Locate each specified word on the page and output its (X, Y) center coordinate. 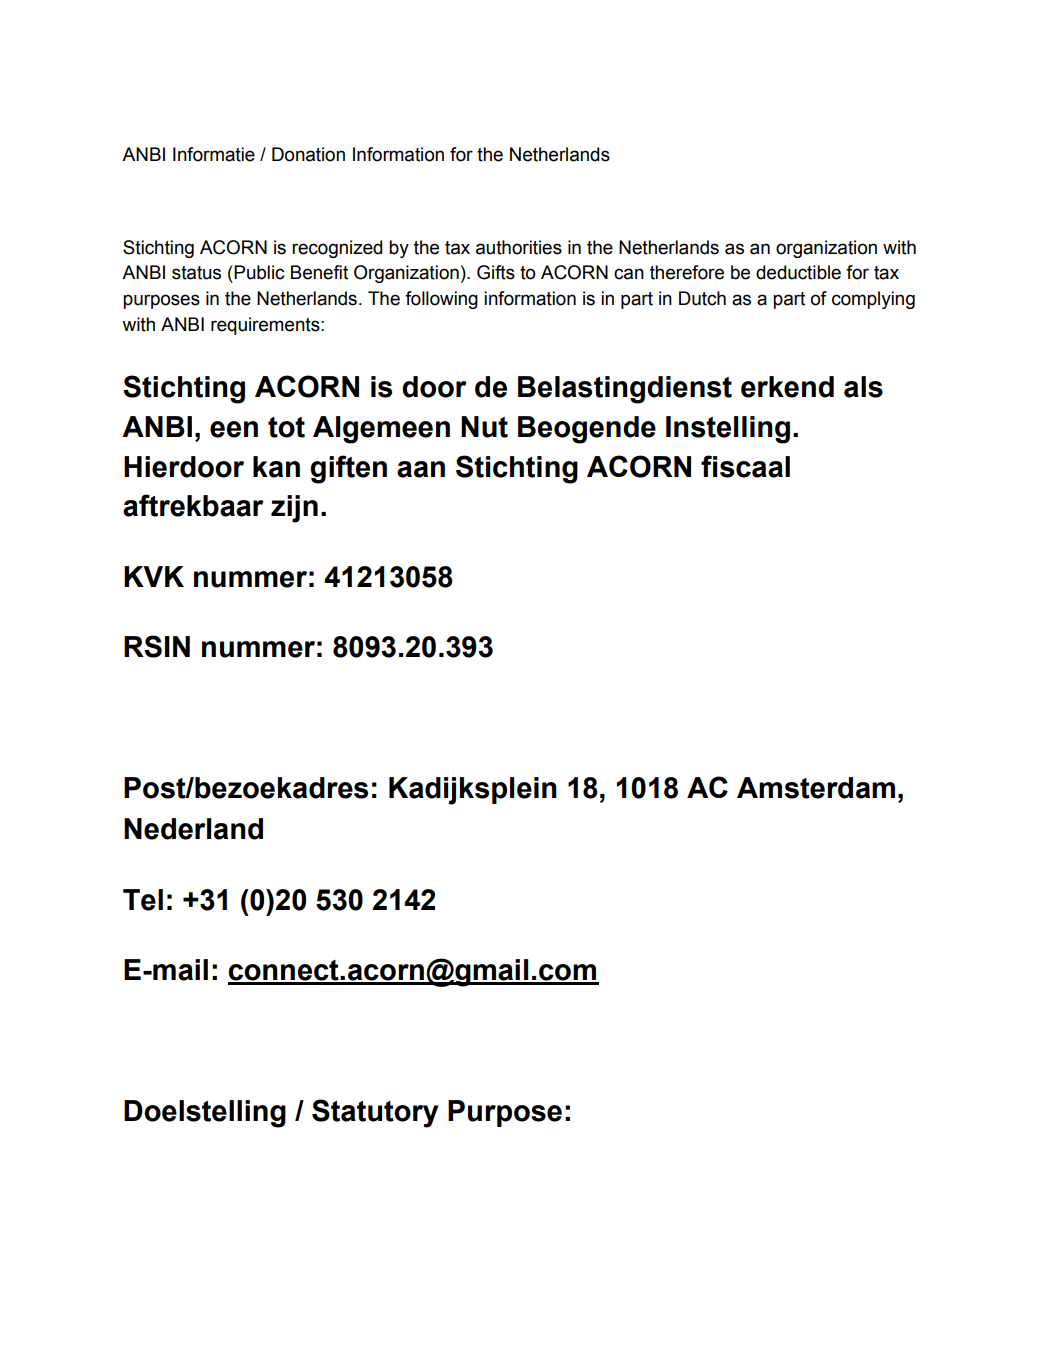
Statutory (375, 1113)
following (441, 300)
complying (873, 300)
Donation (308, 154)
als (863, 387)
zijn (294, 509)
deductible (798, 272)
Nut (484, 427)
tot (286, 427)
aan (421, 469)
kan (276, 467)
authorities (519, 247)
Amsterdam (816, 788)
